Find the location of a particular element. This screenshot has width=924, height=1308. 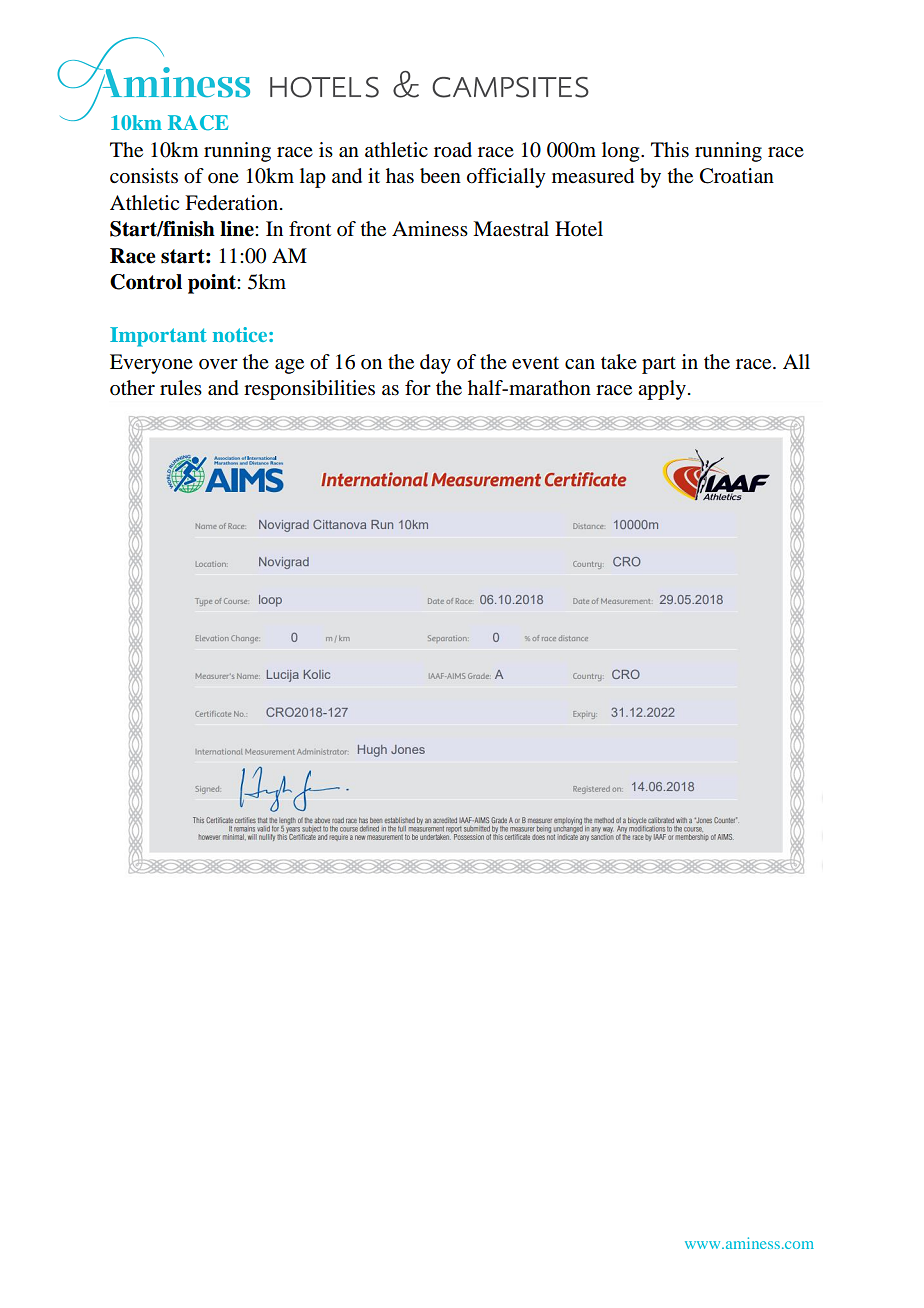

road is located at coordinates (453, 150).
